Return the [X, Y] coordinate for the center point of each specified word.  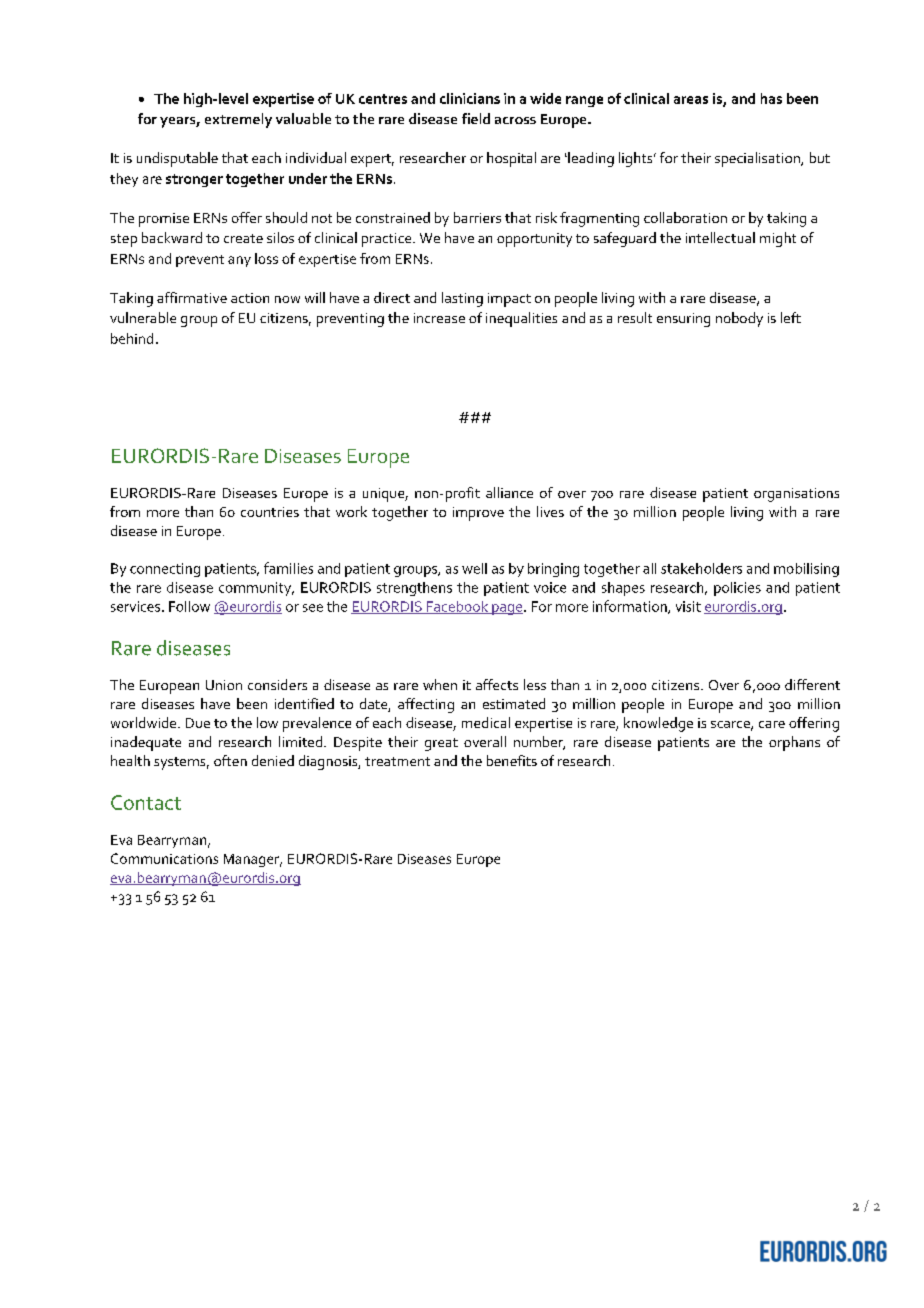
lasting [462, 299]
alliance [509, 492]
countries [270, 512]
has [771, 98]
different [812, 684]
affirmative [192, 297]
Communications [164, 858]
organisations [796, 495]
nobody [739, 319]
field [476, 118]
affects [497, 684]
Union [224, 685]
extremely [238, 120]
